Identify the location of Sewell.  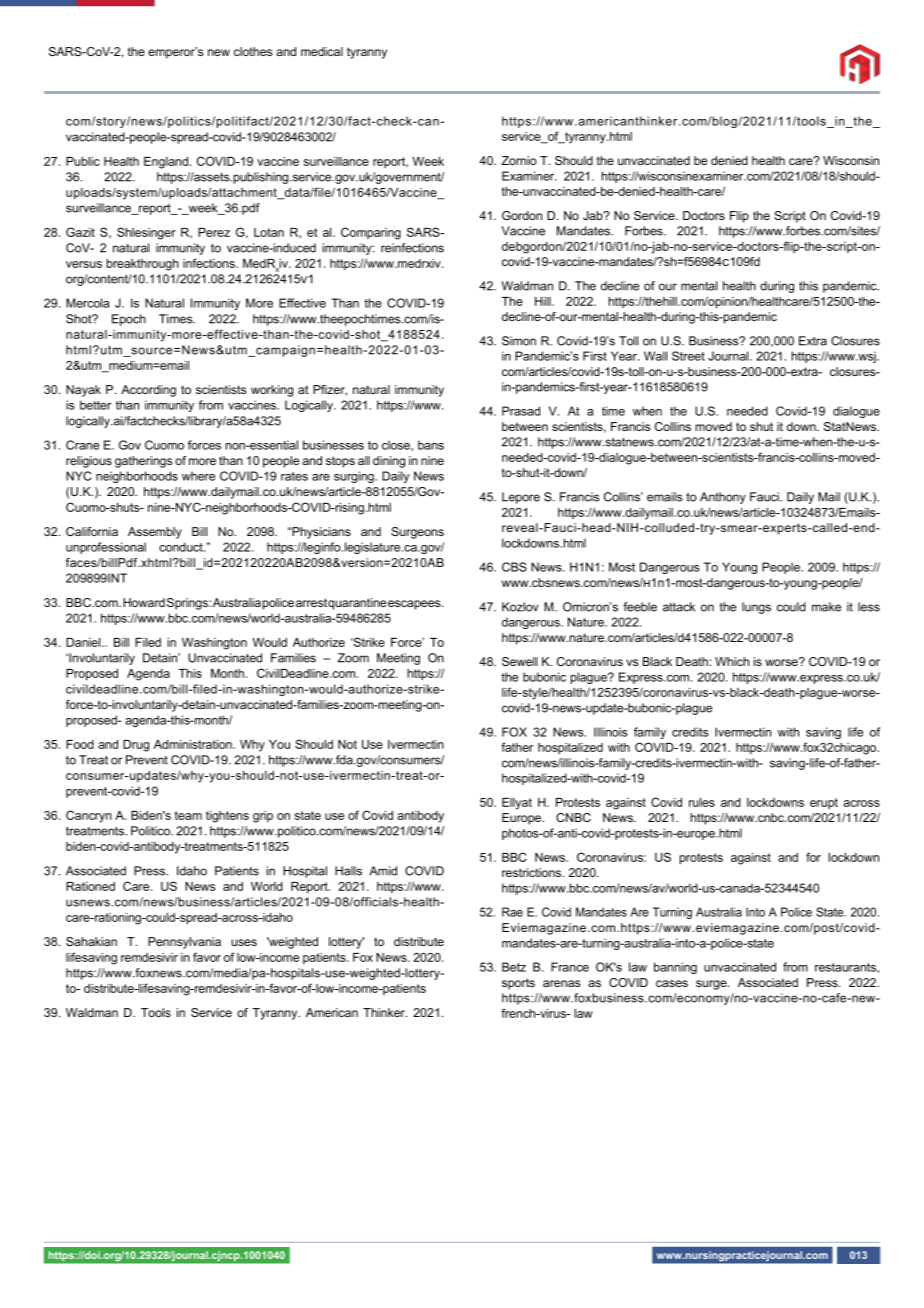
(519, 661).
